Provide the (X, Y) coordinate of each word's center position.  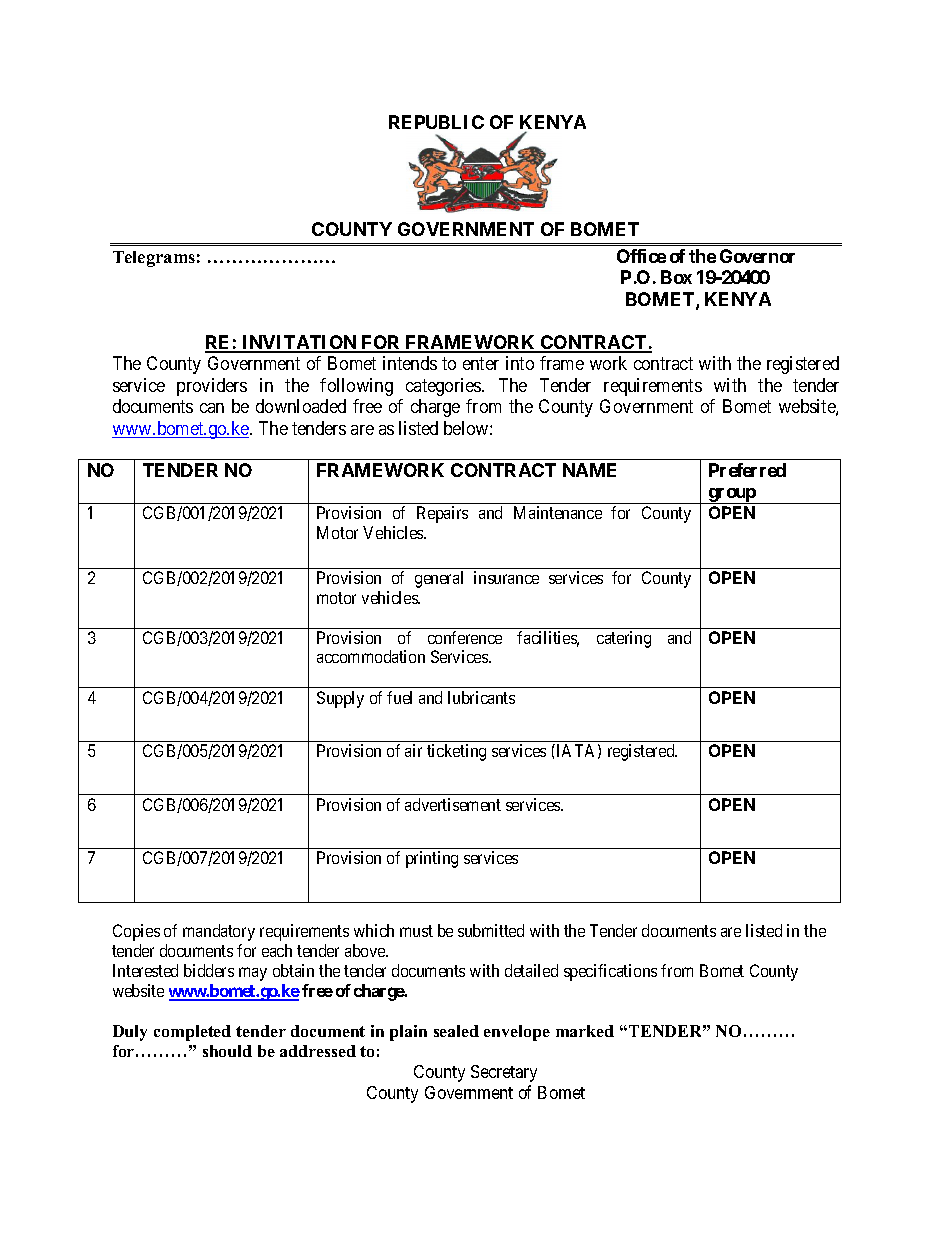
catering (624, 639)
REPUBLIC (436, 122)
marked (585, 1031)
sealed (456, 1031)
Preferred (747, 470)
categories (444, 387)
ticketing (456, 752)
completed (192, 1033)
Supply (340, 699)
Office (641, 256)
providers (212, 387)
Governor (757, 256)
